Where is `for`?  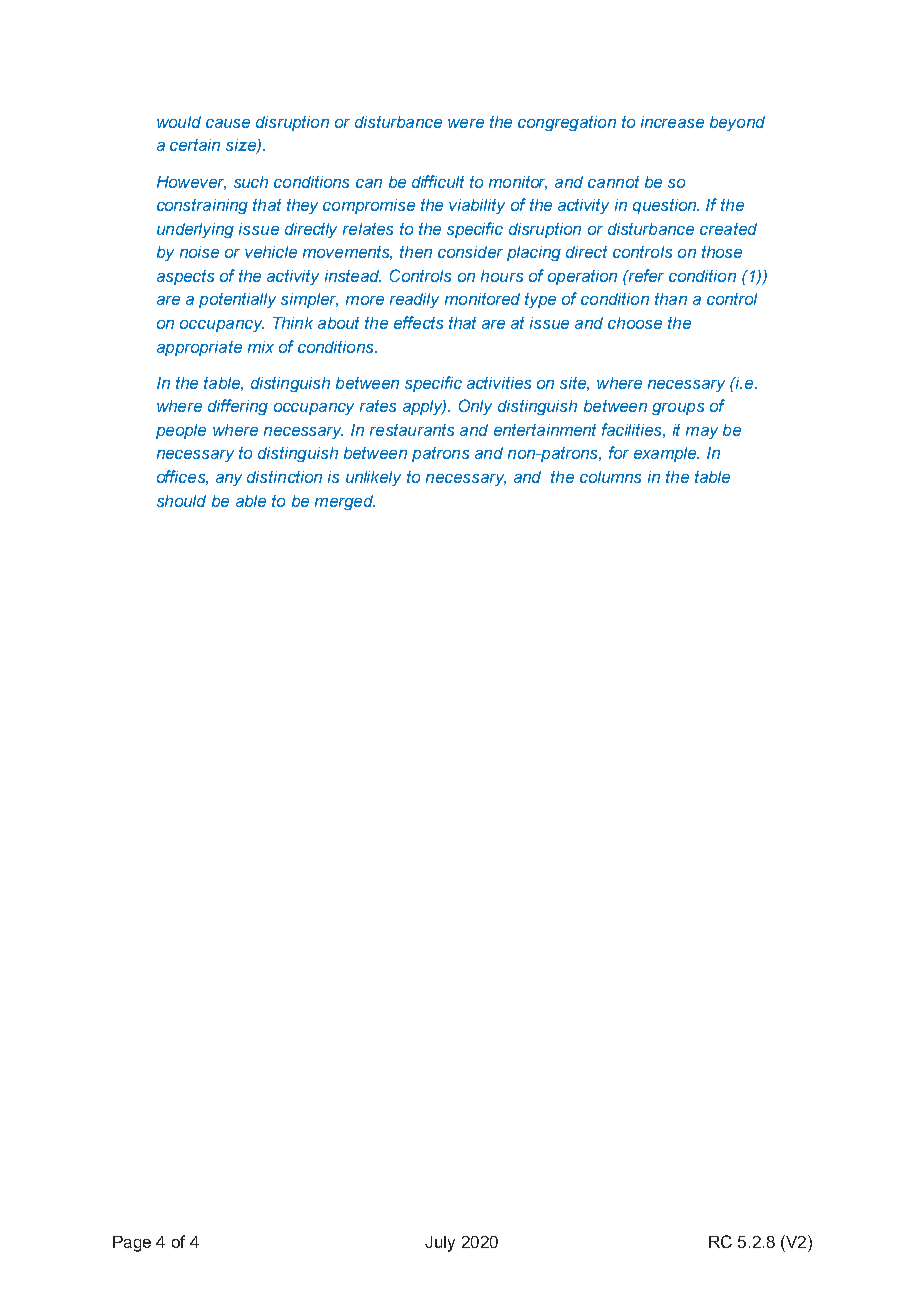 for is located at coordinates (619, 452).
